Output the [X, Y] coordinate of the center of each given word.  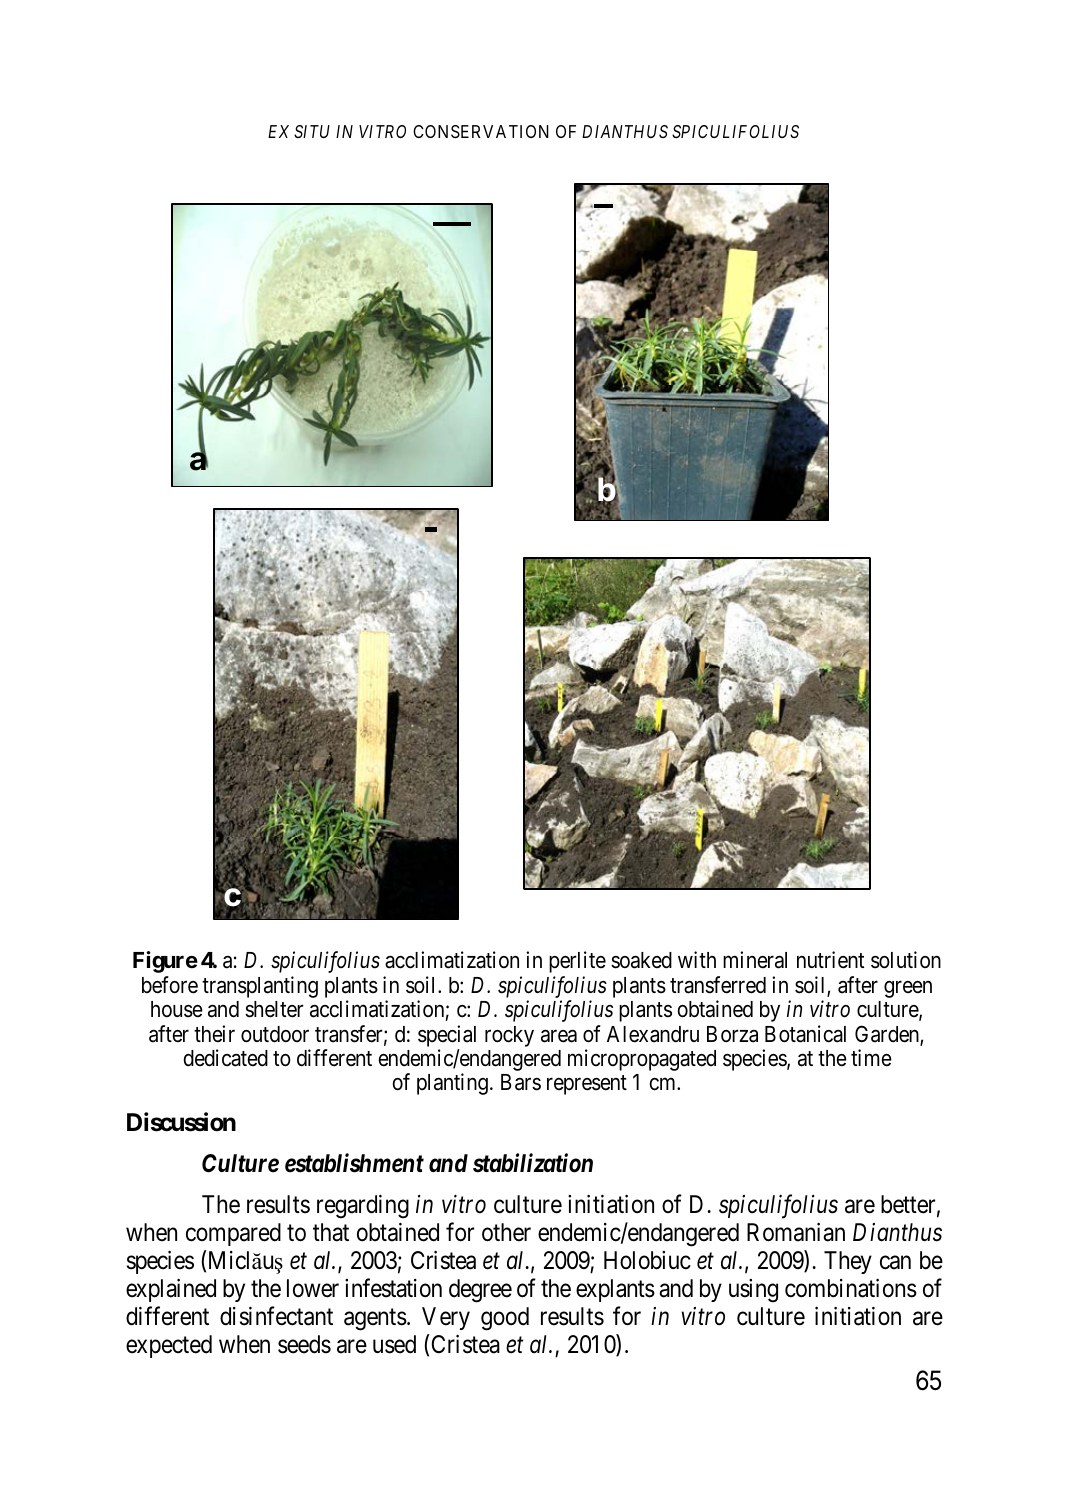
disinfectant [276, 1316]
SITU [312, 131]
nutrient [830, 960]
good [505, 1319]
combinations [851, 1288]
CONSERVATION [481, 131]
